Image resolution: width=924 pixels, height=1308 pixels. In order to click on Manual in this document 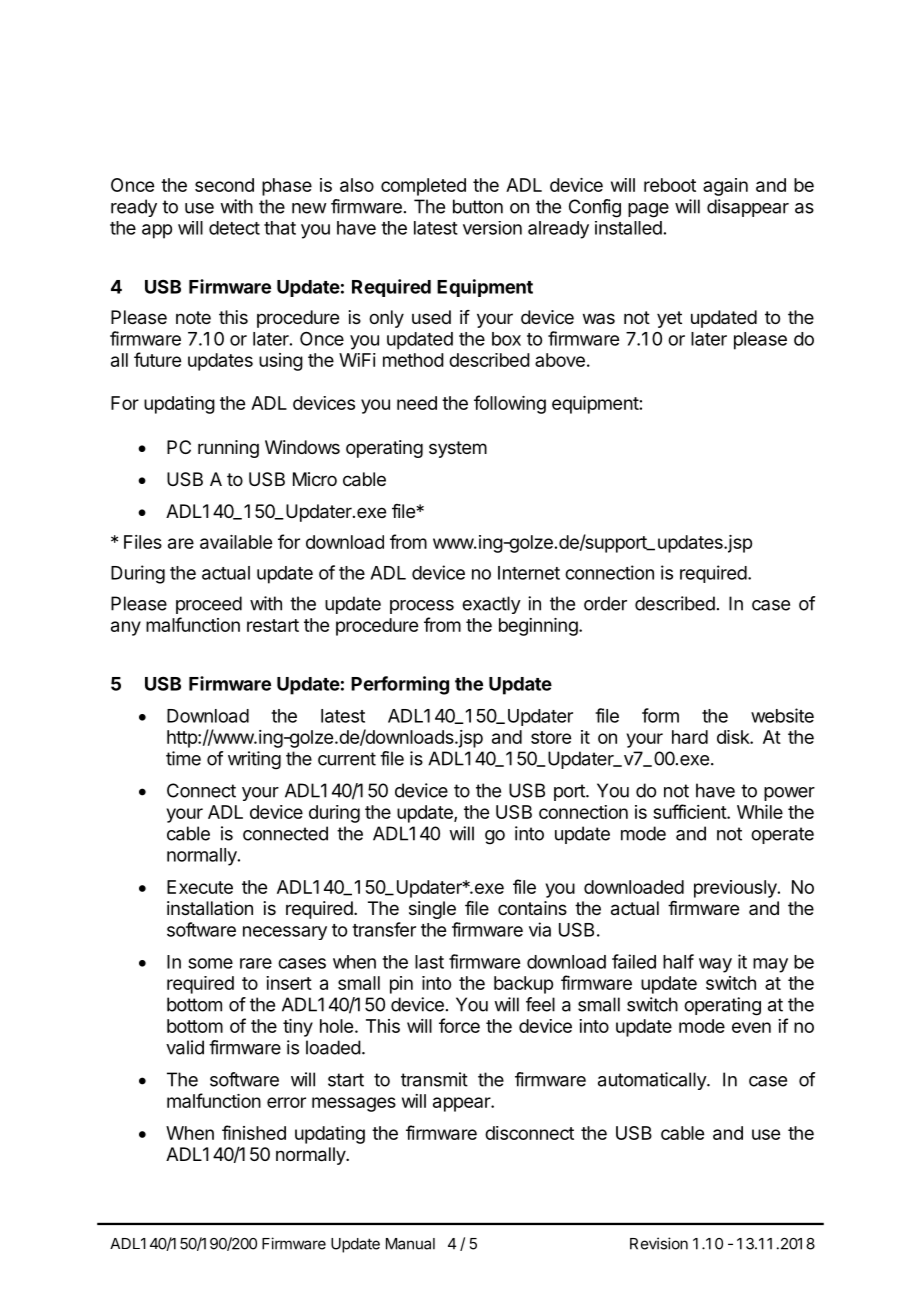, I will do `click(410, 1244)`.
